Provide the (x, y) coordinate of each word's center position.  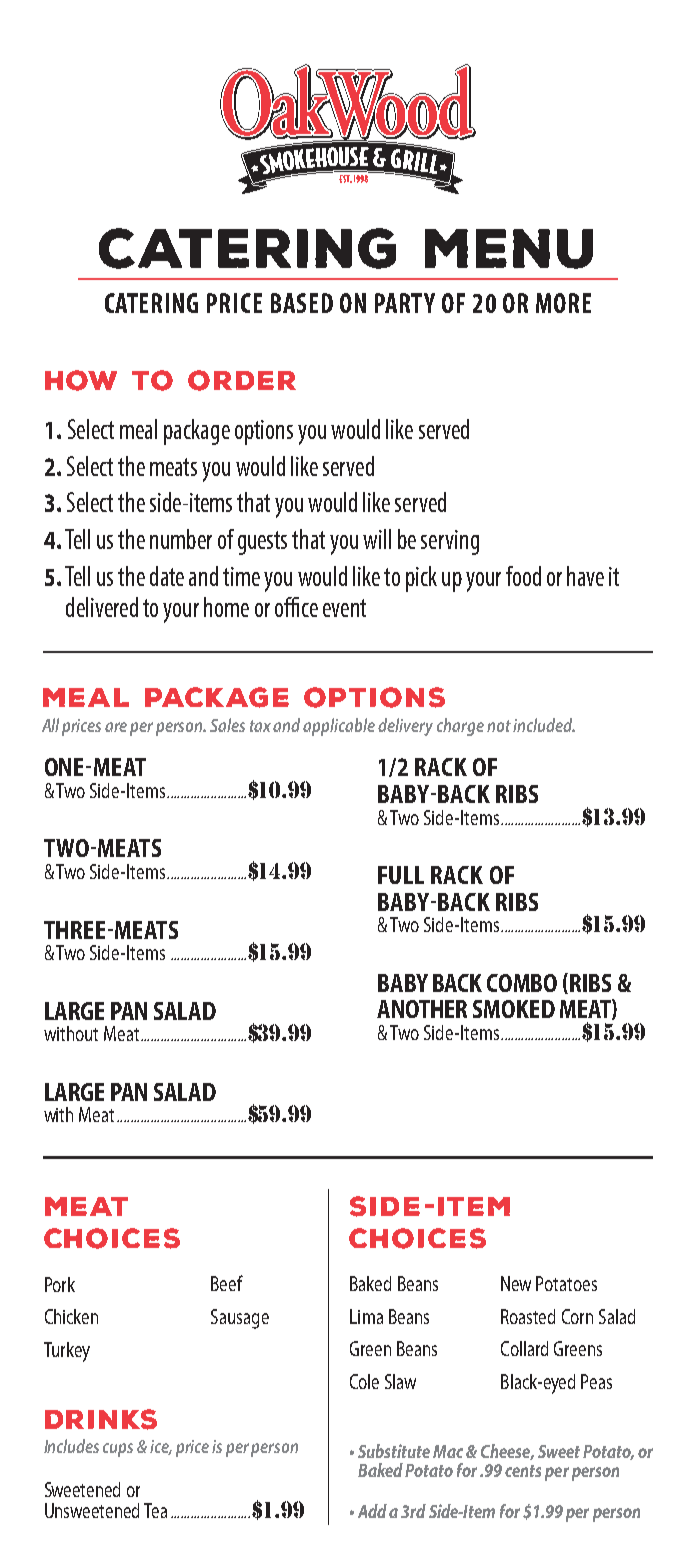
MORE (563, 303)
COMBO (522, 983)
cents (523, 1471)
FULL (401, 875)
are (116, 727)
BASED (302, 303)
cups (118, 1450)
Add (372, 1511)
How (81, 380)
